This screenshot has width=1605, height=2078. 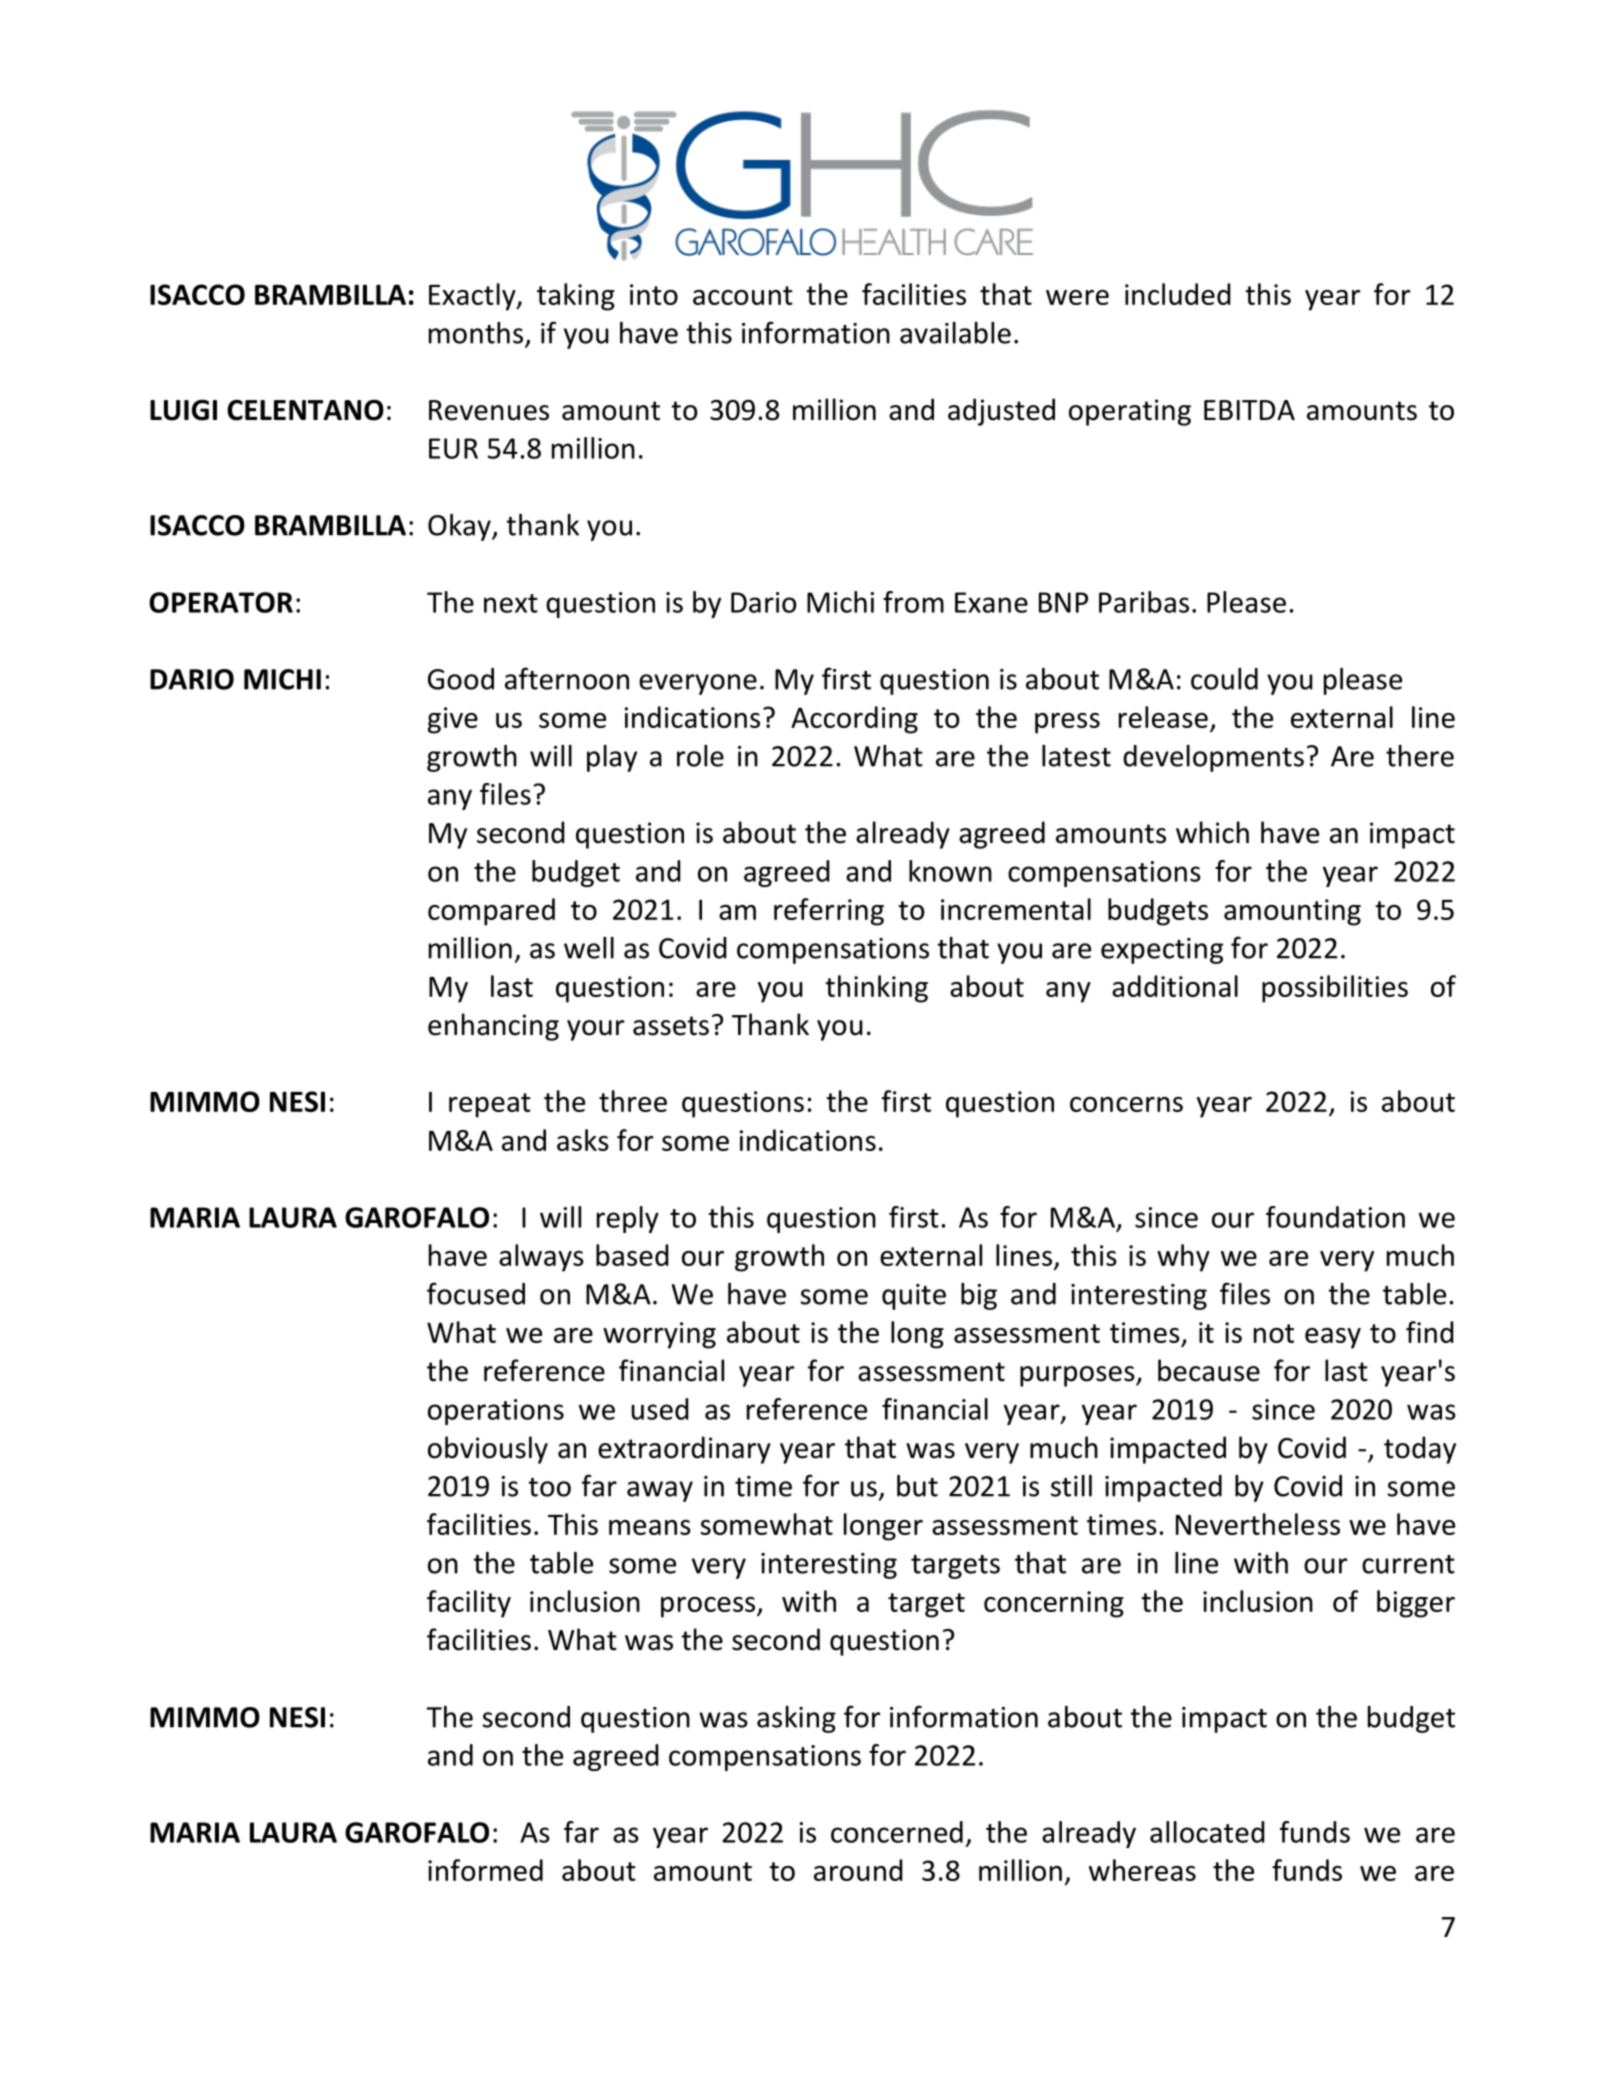 I want to click on assets, so click(x=671, y=1026).
